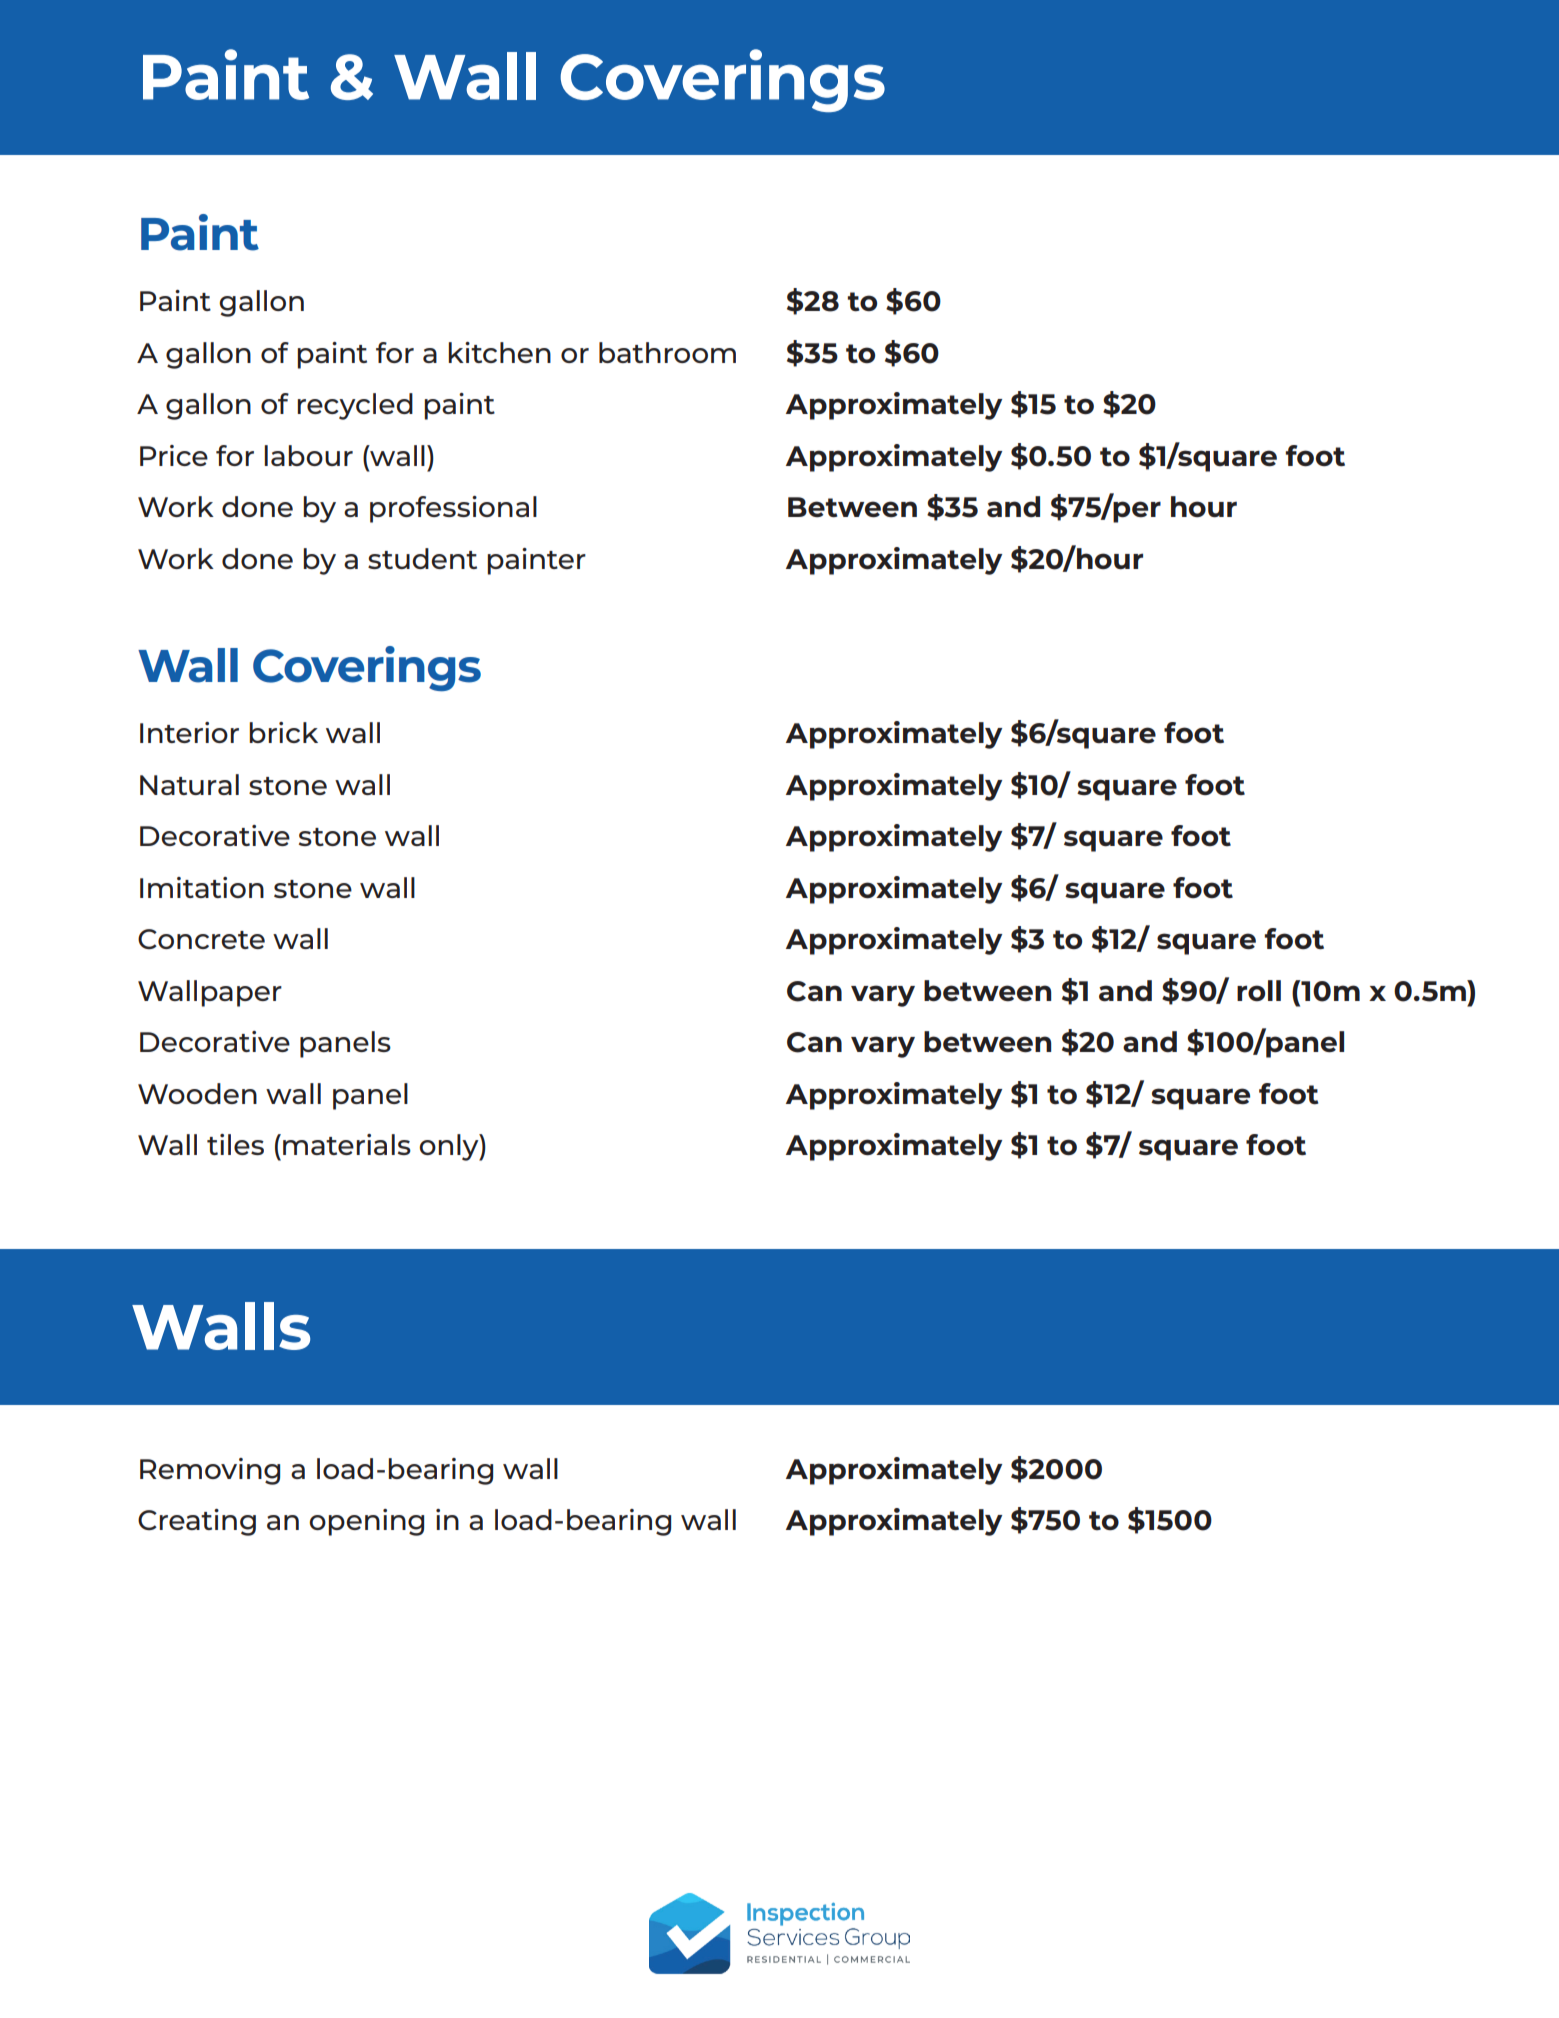  Describe the element at coordinates (235, 1144) in the page. I see `tiles` at that location.
